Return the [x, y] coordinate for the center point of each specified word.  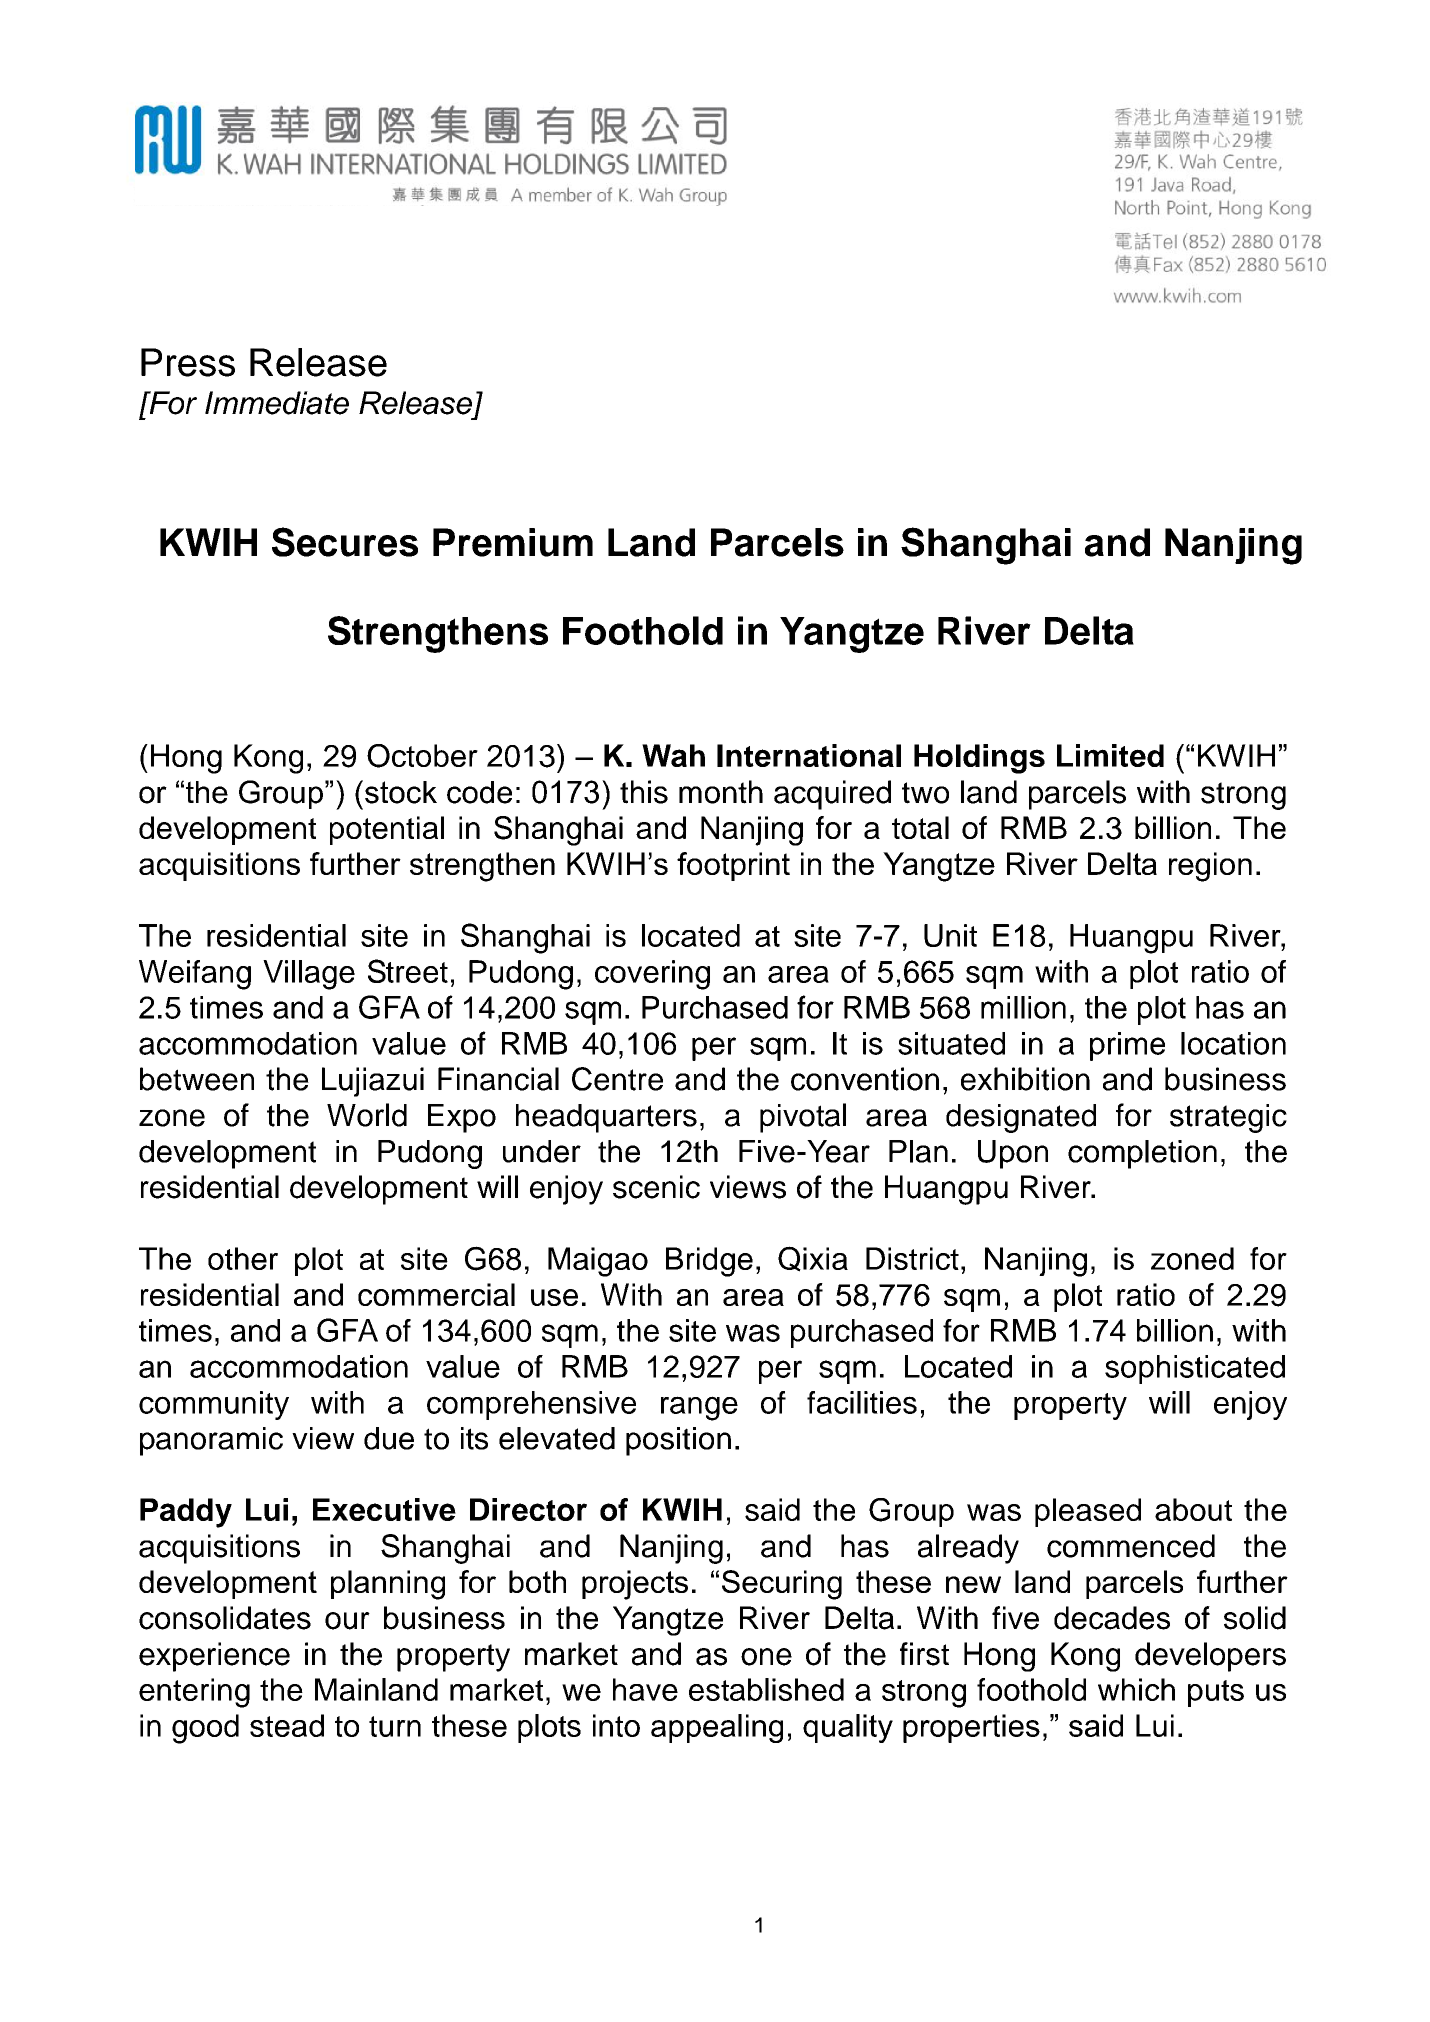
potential [387, 830]
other [243, 1258]
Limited [1110, 755]
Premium [513, 542]
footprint [733, 866]
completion [1142, 1154]
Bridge [709, 1262]
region [1210, 867]
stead [287, 1725]
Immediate [277, 403]
